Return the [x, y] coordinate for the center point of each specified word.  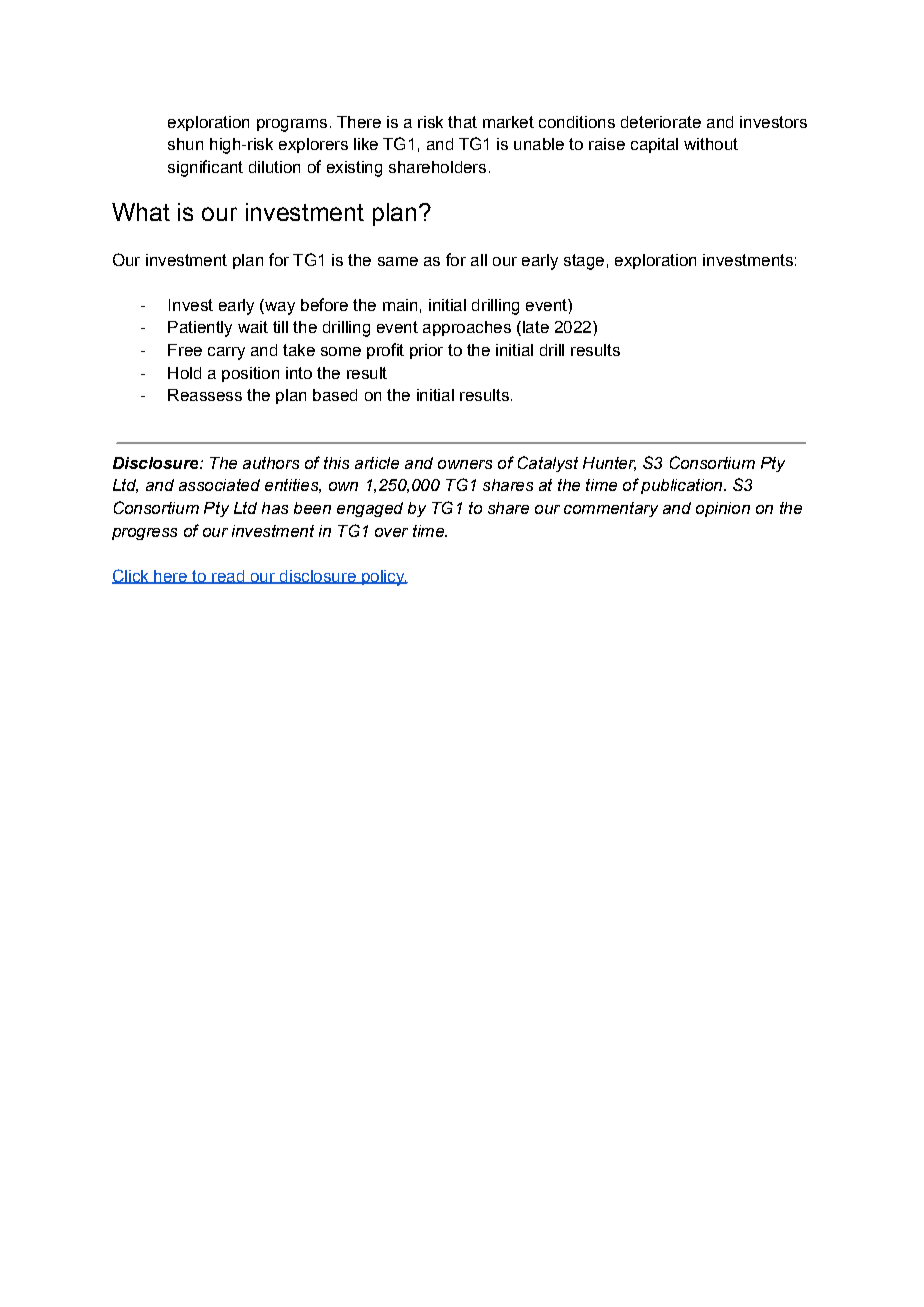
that [462, 122]
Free [185, 350]
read [228, 577]
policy [383, 578]
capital [654, 145]
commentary [611, 509]
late [534, 328]
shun [185, 144]
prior [426, 351]
